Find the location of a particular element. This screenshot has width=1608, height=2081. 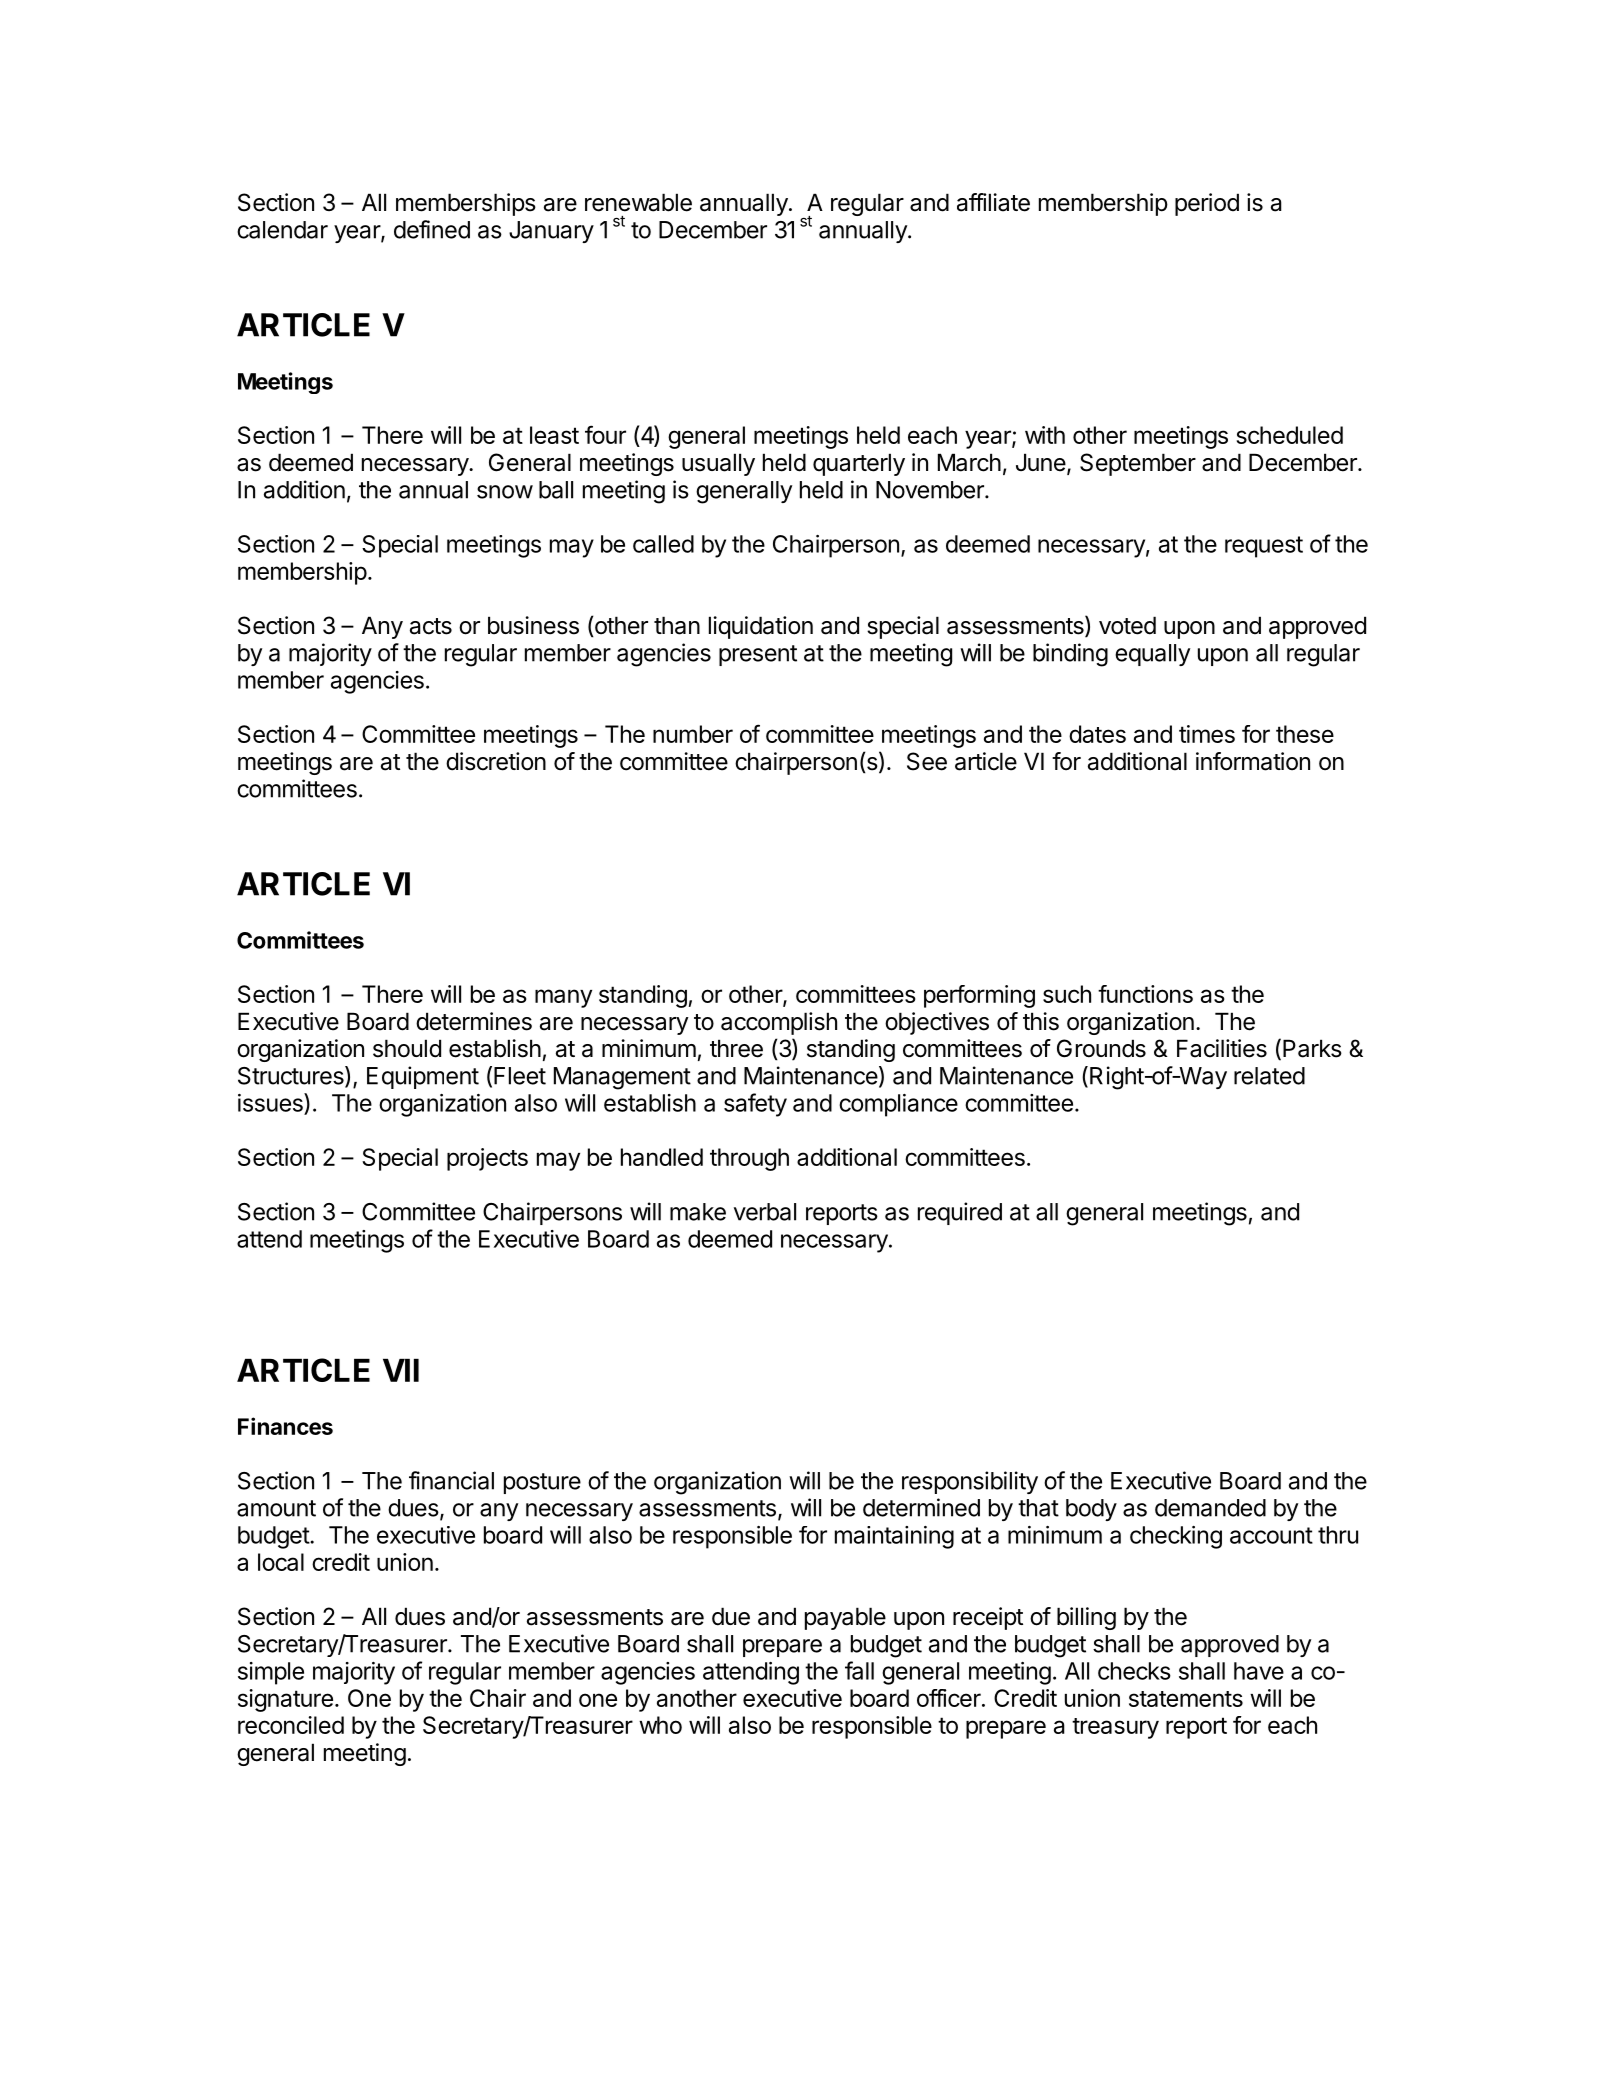

determines is located at coordinates (474, 1021).
